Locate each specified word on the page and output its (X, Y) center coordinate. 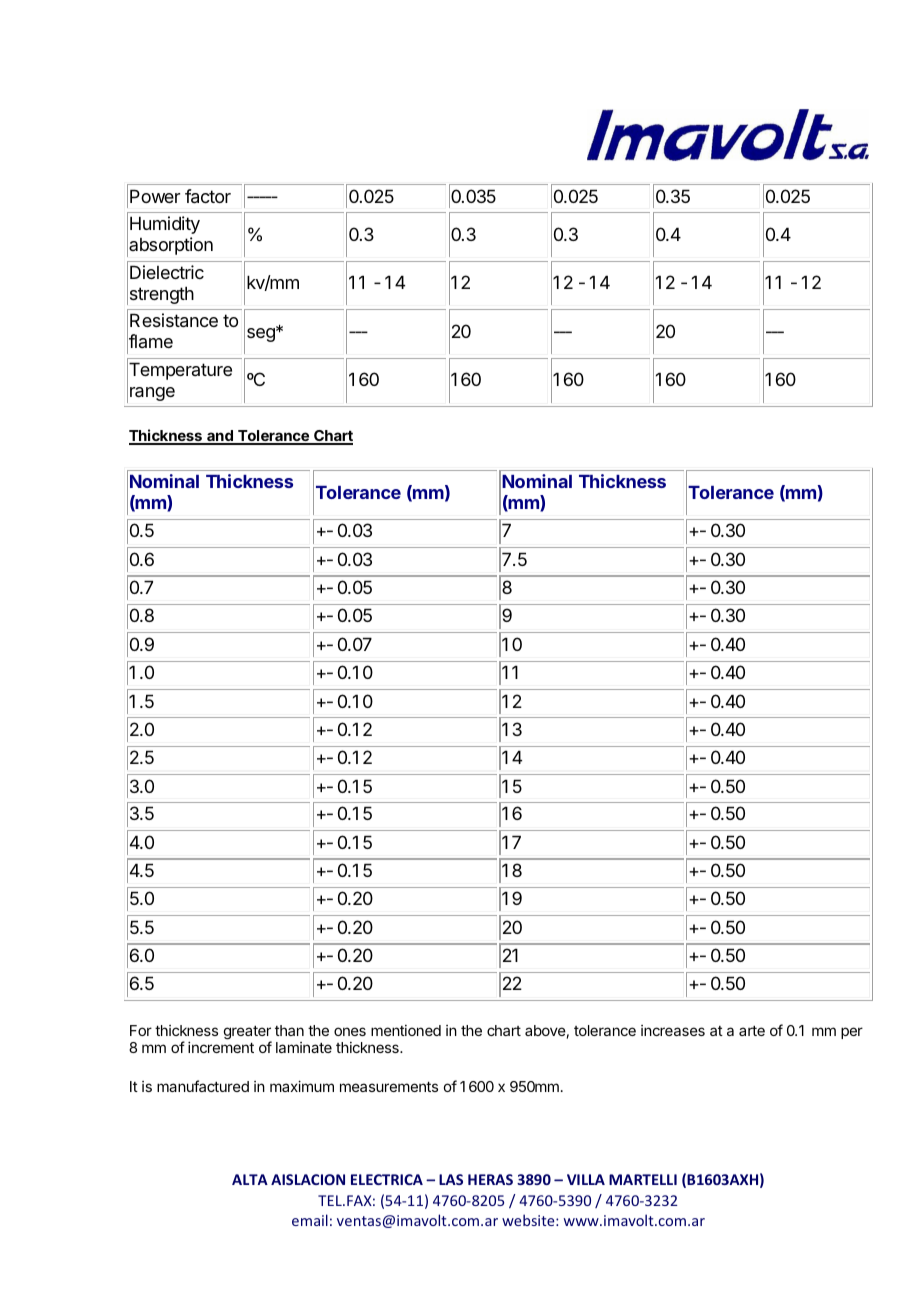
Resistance (174, 320)
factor (208, 196)
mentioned (406, 1030)
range (152, 394)
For (141, 1030)
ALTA (250, 1179)
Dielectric (167, 272)
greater (248, 1034)
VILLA (586, 1179)
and (220, 437)
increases (673, 1030)
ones (350, 1031)
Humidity (165, 225)
